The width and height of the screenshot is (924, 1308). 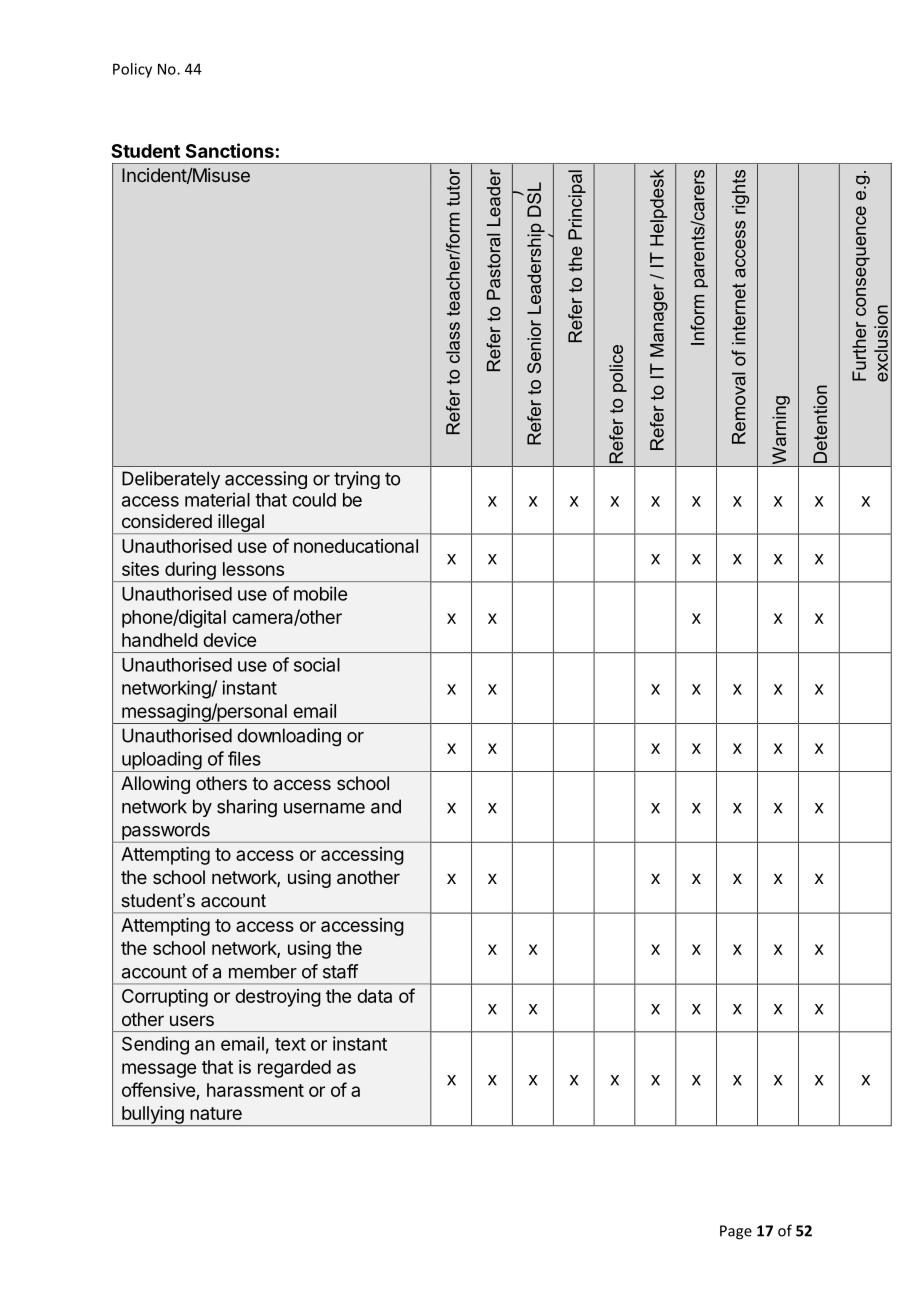 I want to click on mobile, so click(x=320, y=593).
